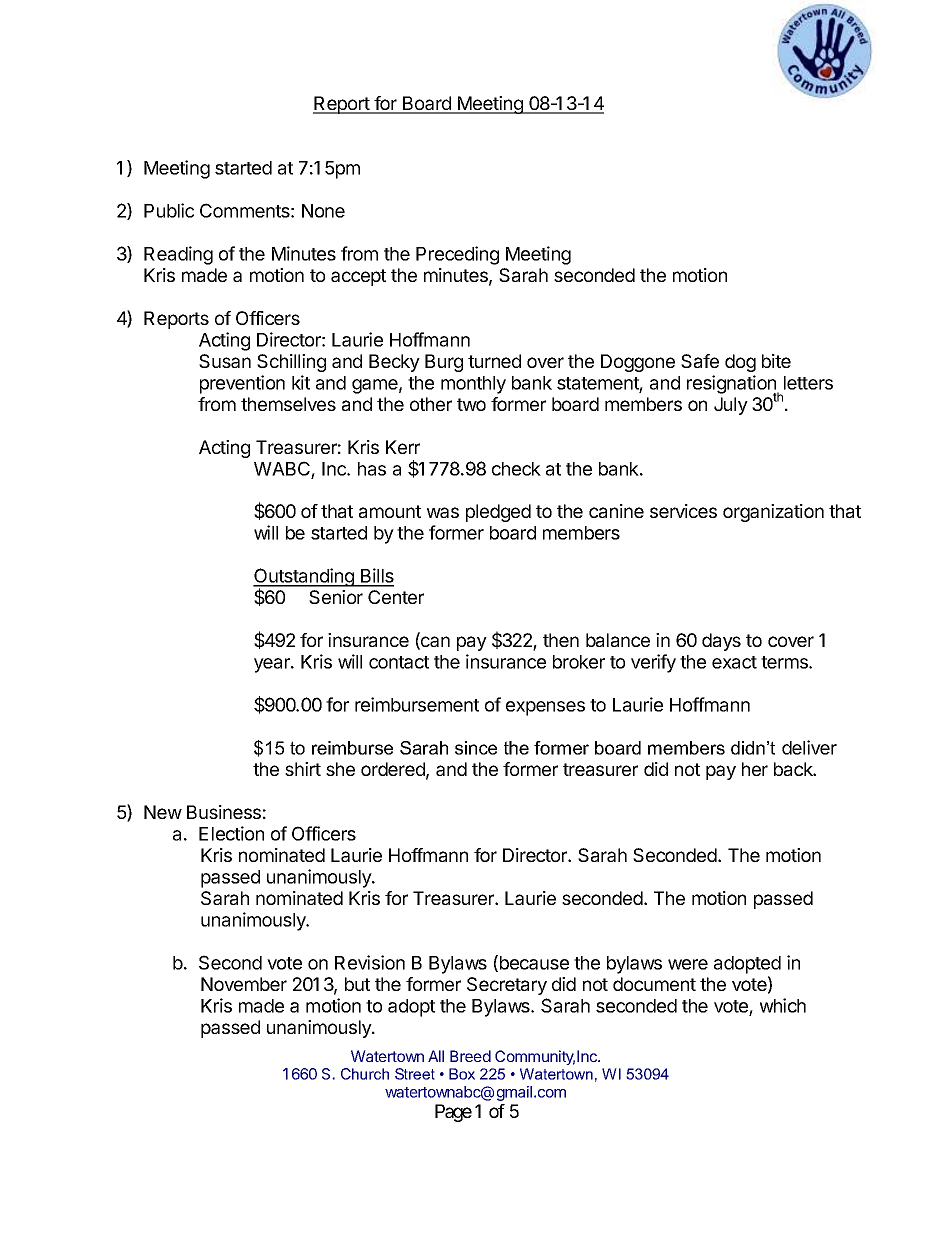 The width and height of the screenshot is (952, 1233). I want to click on since, so click(476, 748).
